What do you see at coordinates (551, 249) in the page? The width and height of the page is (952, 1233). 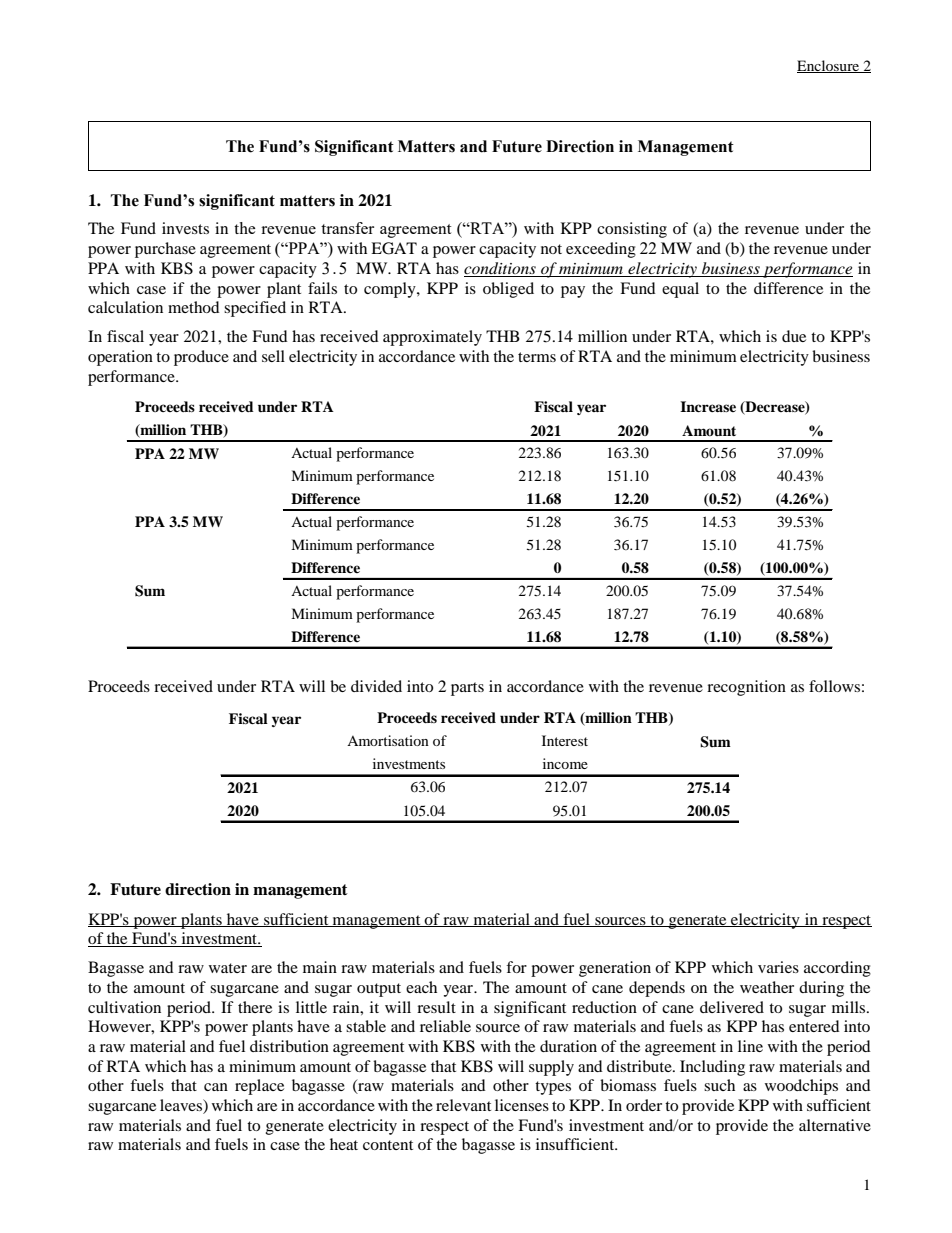 I see `not` at bounding box center [551, 249].
